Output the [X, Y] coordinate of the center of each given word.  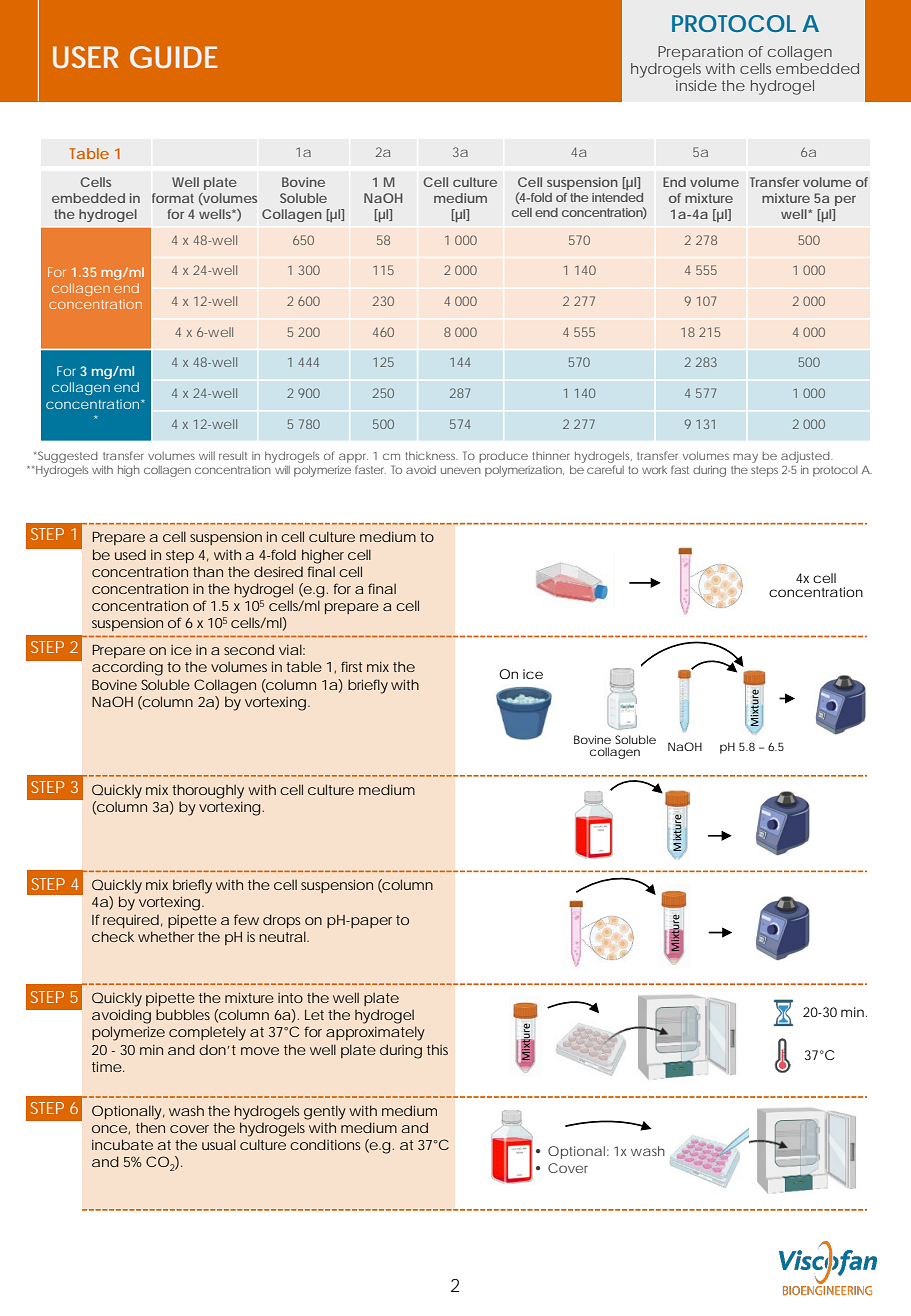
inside [696, 84]
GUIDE [174, 57]
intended [617, 196]
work [654, 470]
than [208, 572]
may [745, 458]
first [351, 666]
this [437, 1049]
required [131, 921]
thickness [431, 455]
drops [281, 921]
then [150, 1127]
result [233, 456]
